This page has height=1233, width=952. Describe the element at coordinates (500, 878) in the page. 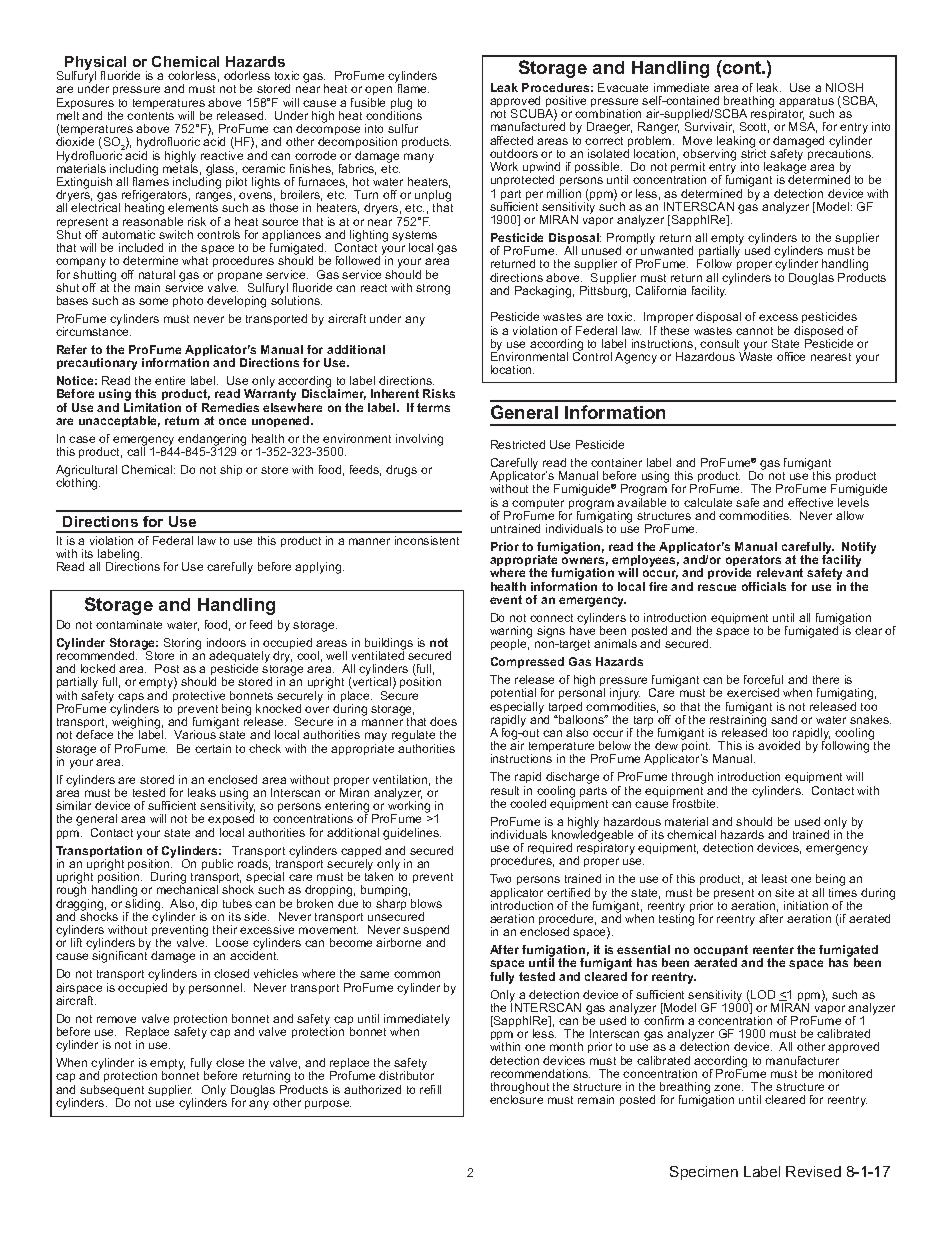

I see `Two` at that location.
